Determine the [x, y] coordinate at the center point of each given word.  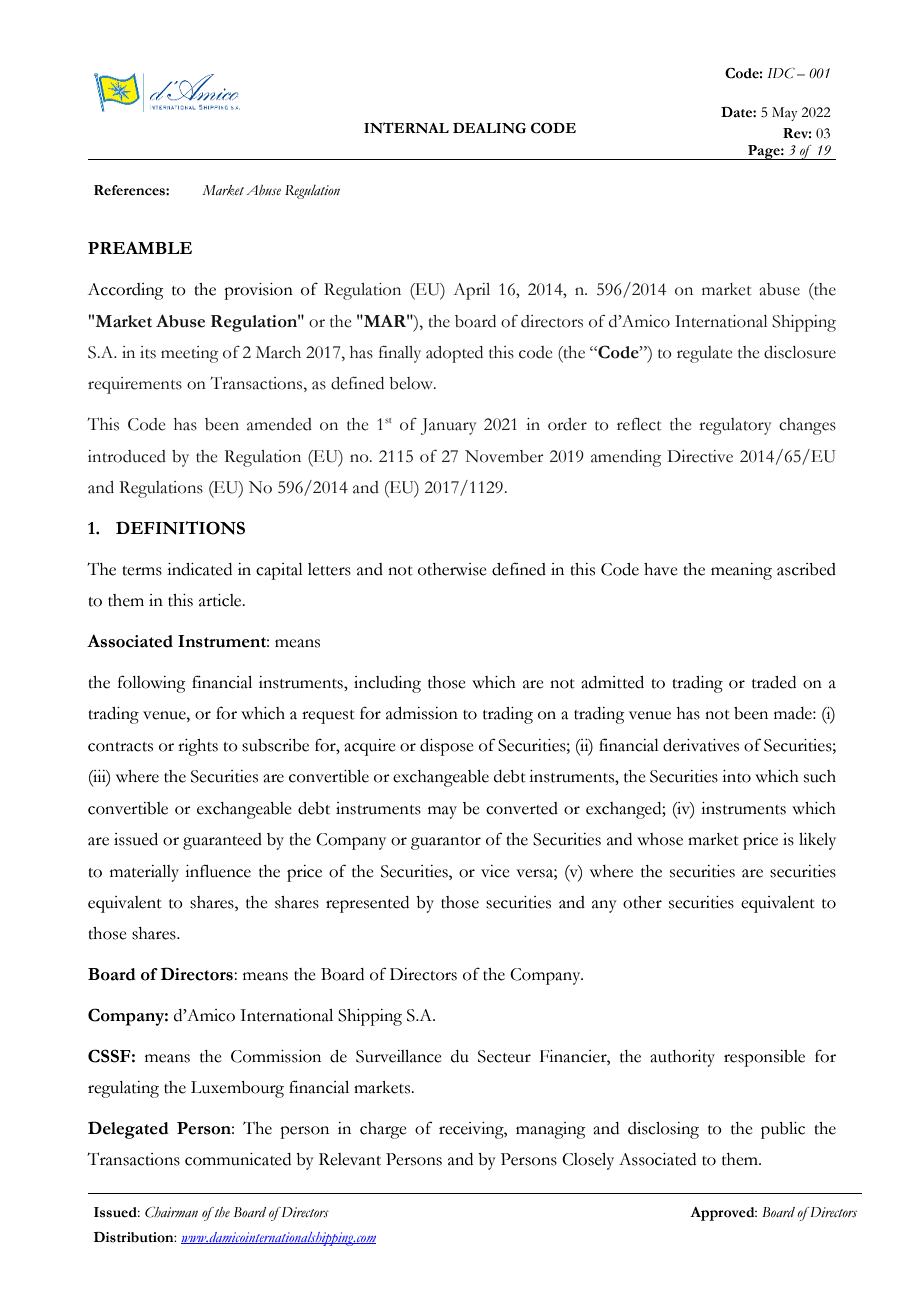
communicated [238, 1159]
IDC [781, 73]
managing [551, 1130]
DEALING [489, 128]
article [221, 600]
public [783, 1130]
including [387, 684]
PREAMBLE [140, 248]
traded [774, 682]
